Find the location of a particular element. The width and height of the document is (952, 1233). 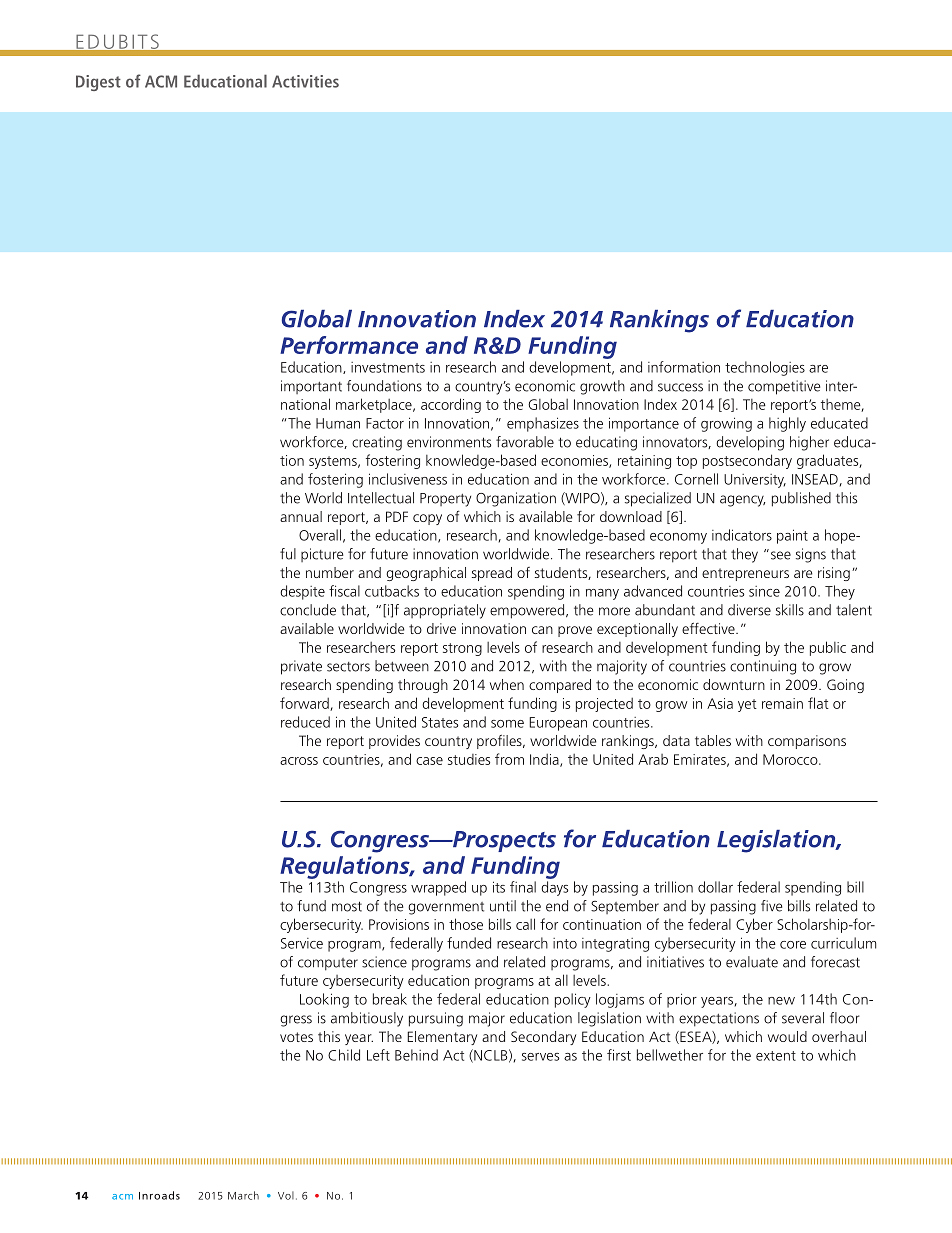

most is located at coordinates (347, 906).
